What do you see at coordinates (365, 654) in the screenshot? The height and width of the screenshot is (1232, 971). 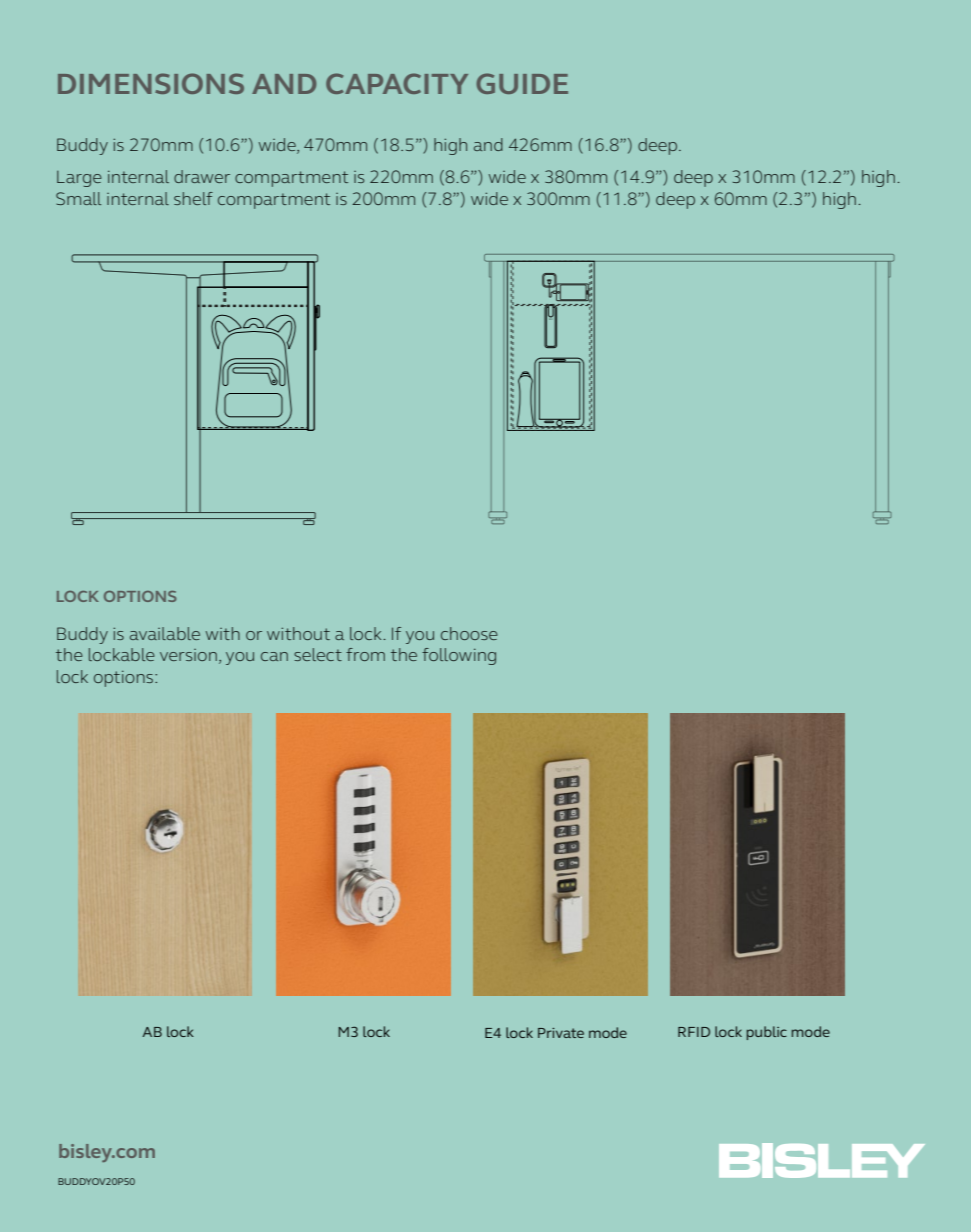 I see `from` at bounding box center [365, 654].
